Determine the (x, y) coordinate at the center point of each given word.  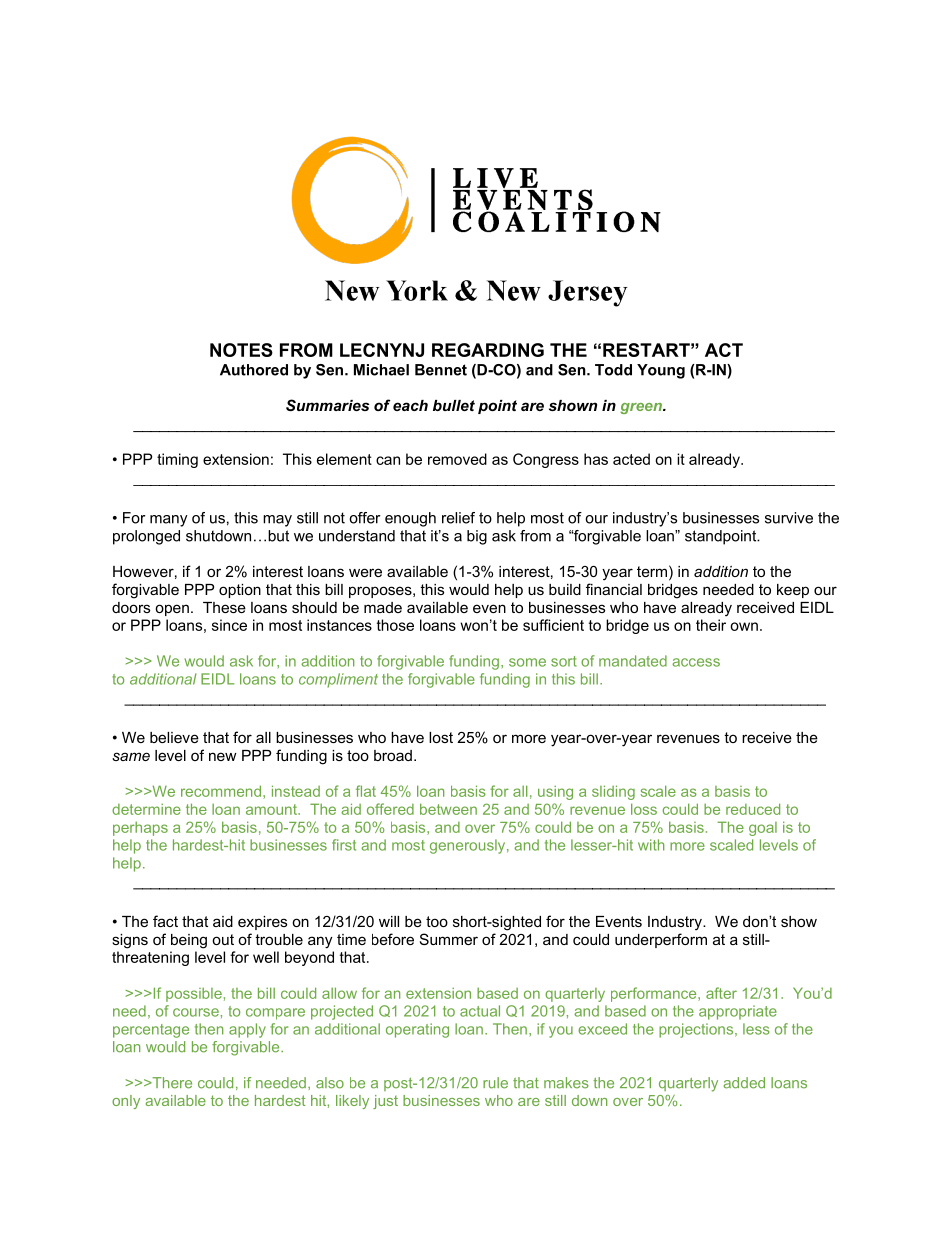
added (744, 1083)
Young (661, 371)
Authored (254, 370)
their (711, 625)
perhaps (140, 828)
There (171, 1083)
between (448, 809)
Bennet (441, 370)
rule (495, 1083)
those (395, 625)
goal (763, 829)
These (224, 607)
